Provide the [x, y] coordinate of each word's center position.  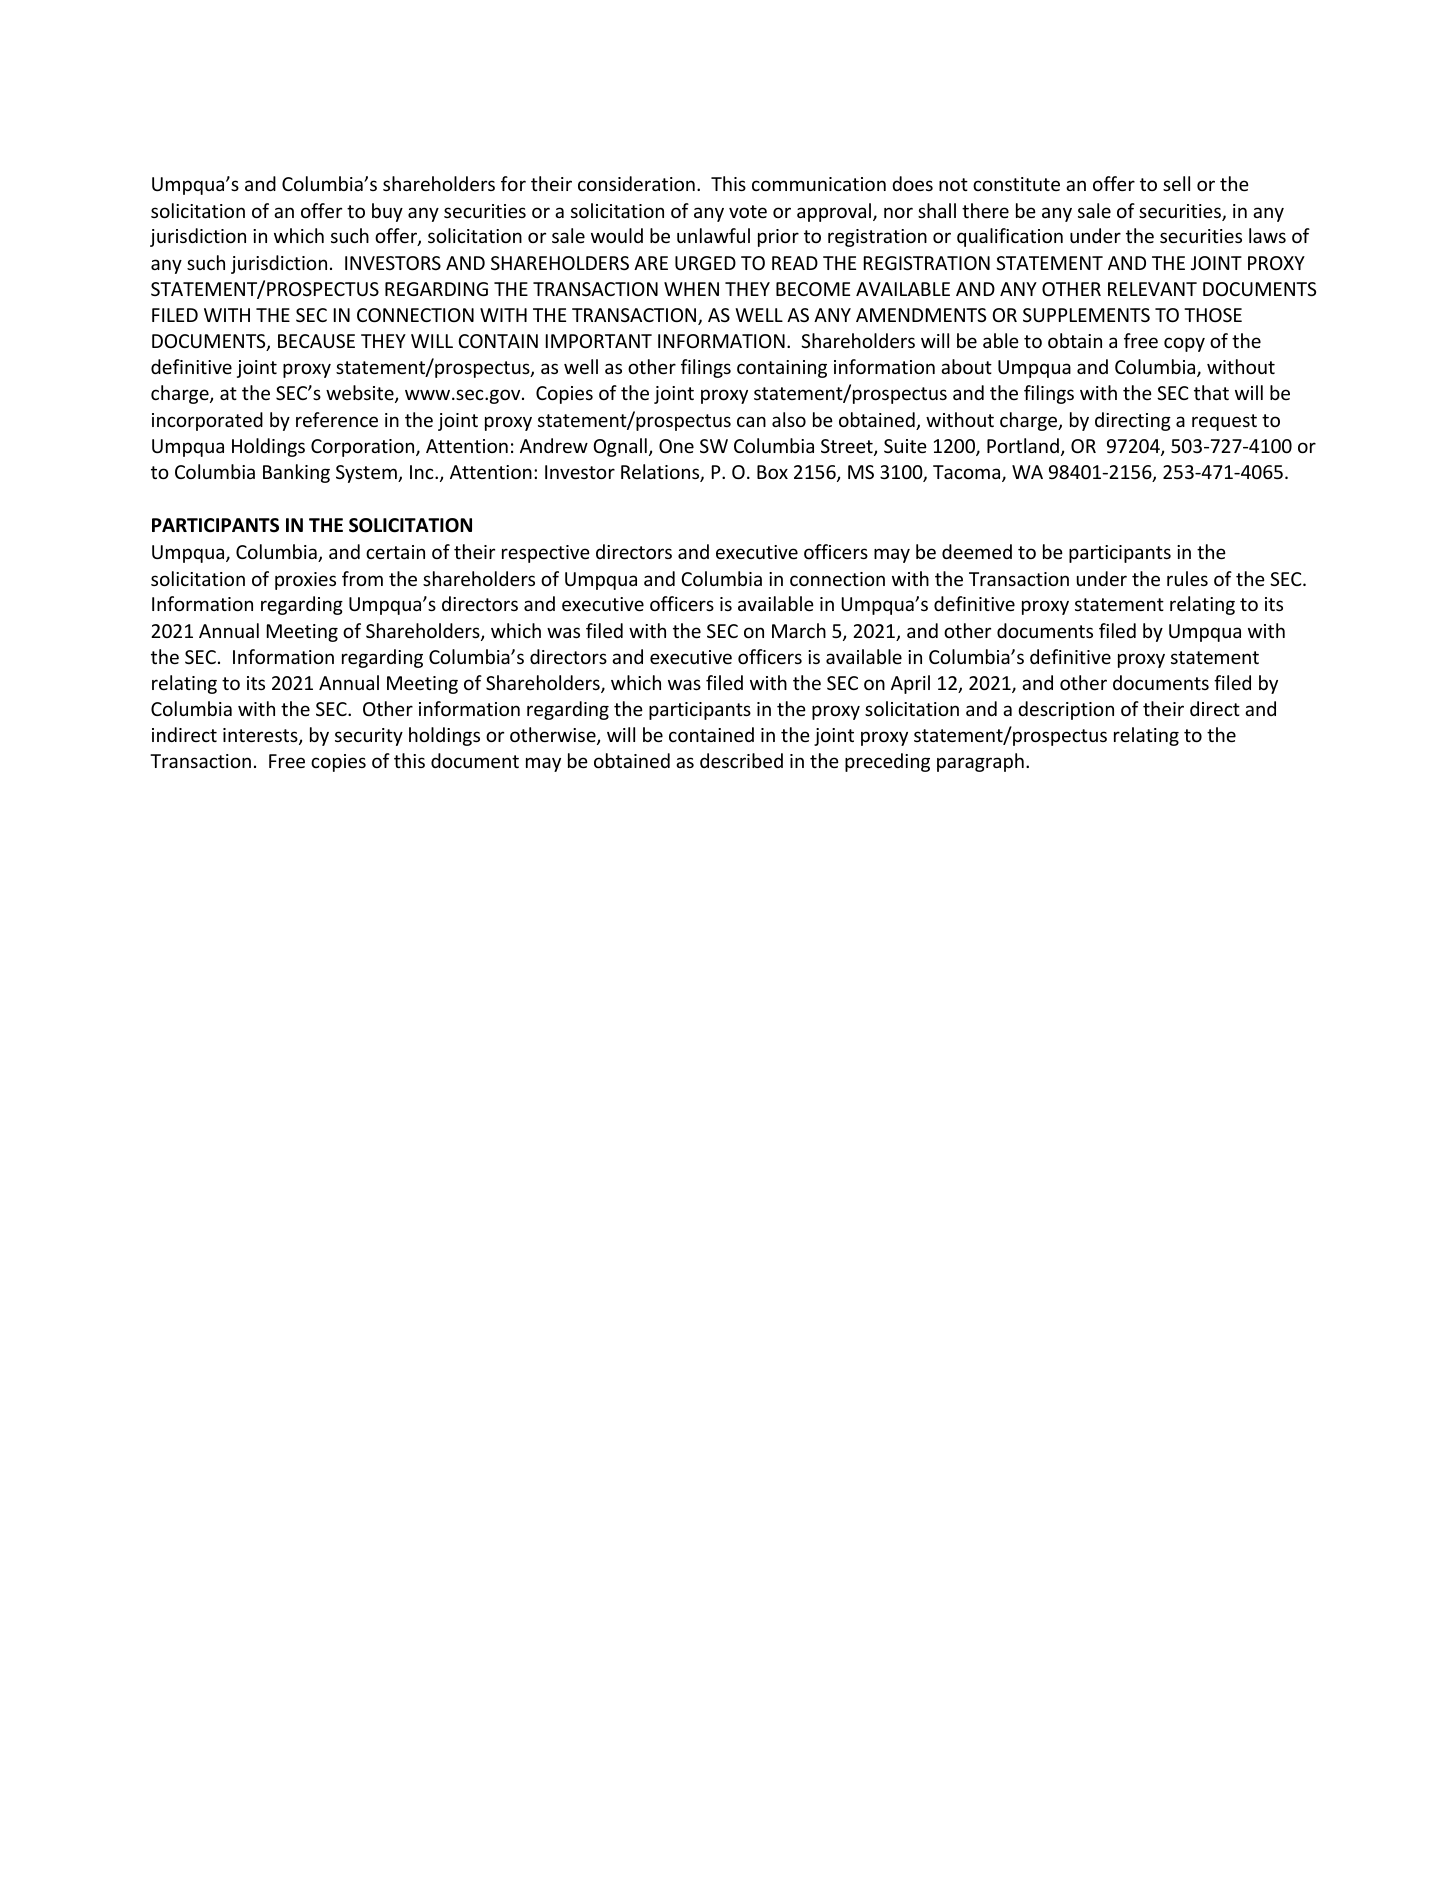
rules [1187, 578]
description [1066, 710]
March [799, 630]
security [369, 737]
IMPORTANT [599, 341]
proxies [305, 581]
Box [772, 472]
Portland [1023, 445]
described [741, 760]
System [367, 474]
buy [387, 212]
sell [1176, 183]
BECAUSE [316, 341]
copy [1184, 344]
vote [748, 211]
